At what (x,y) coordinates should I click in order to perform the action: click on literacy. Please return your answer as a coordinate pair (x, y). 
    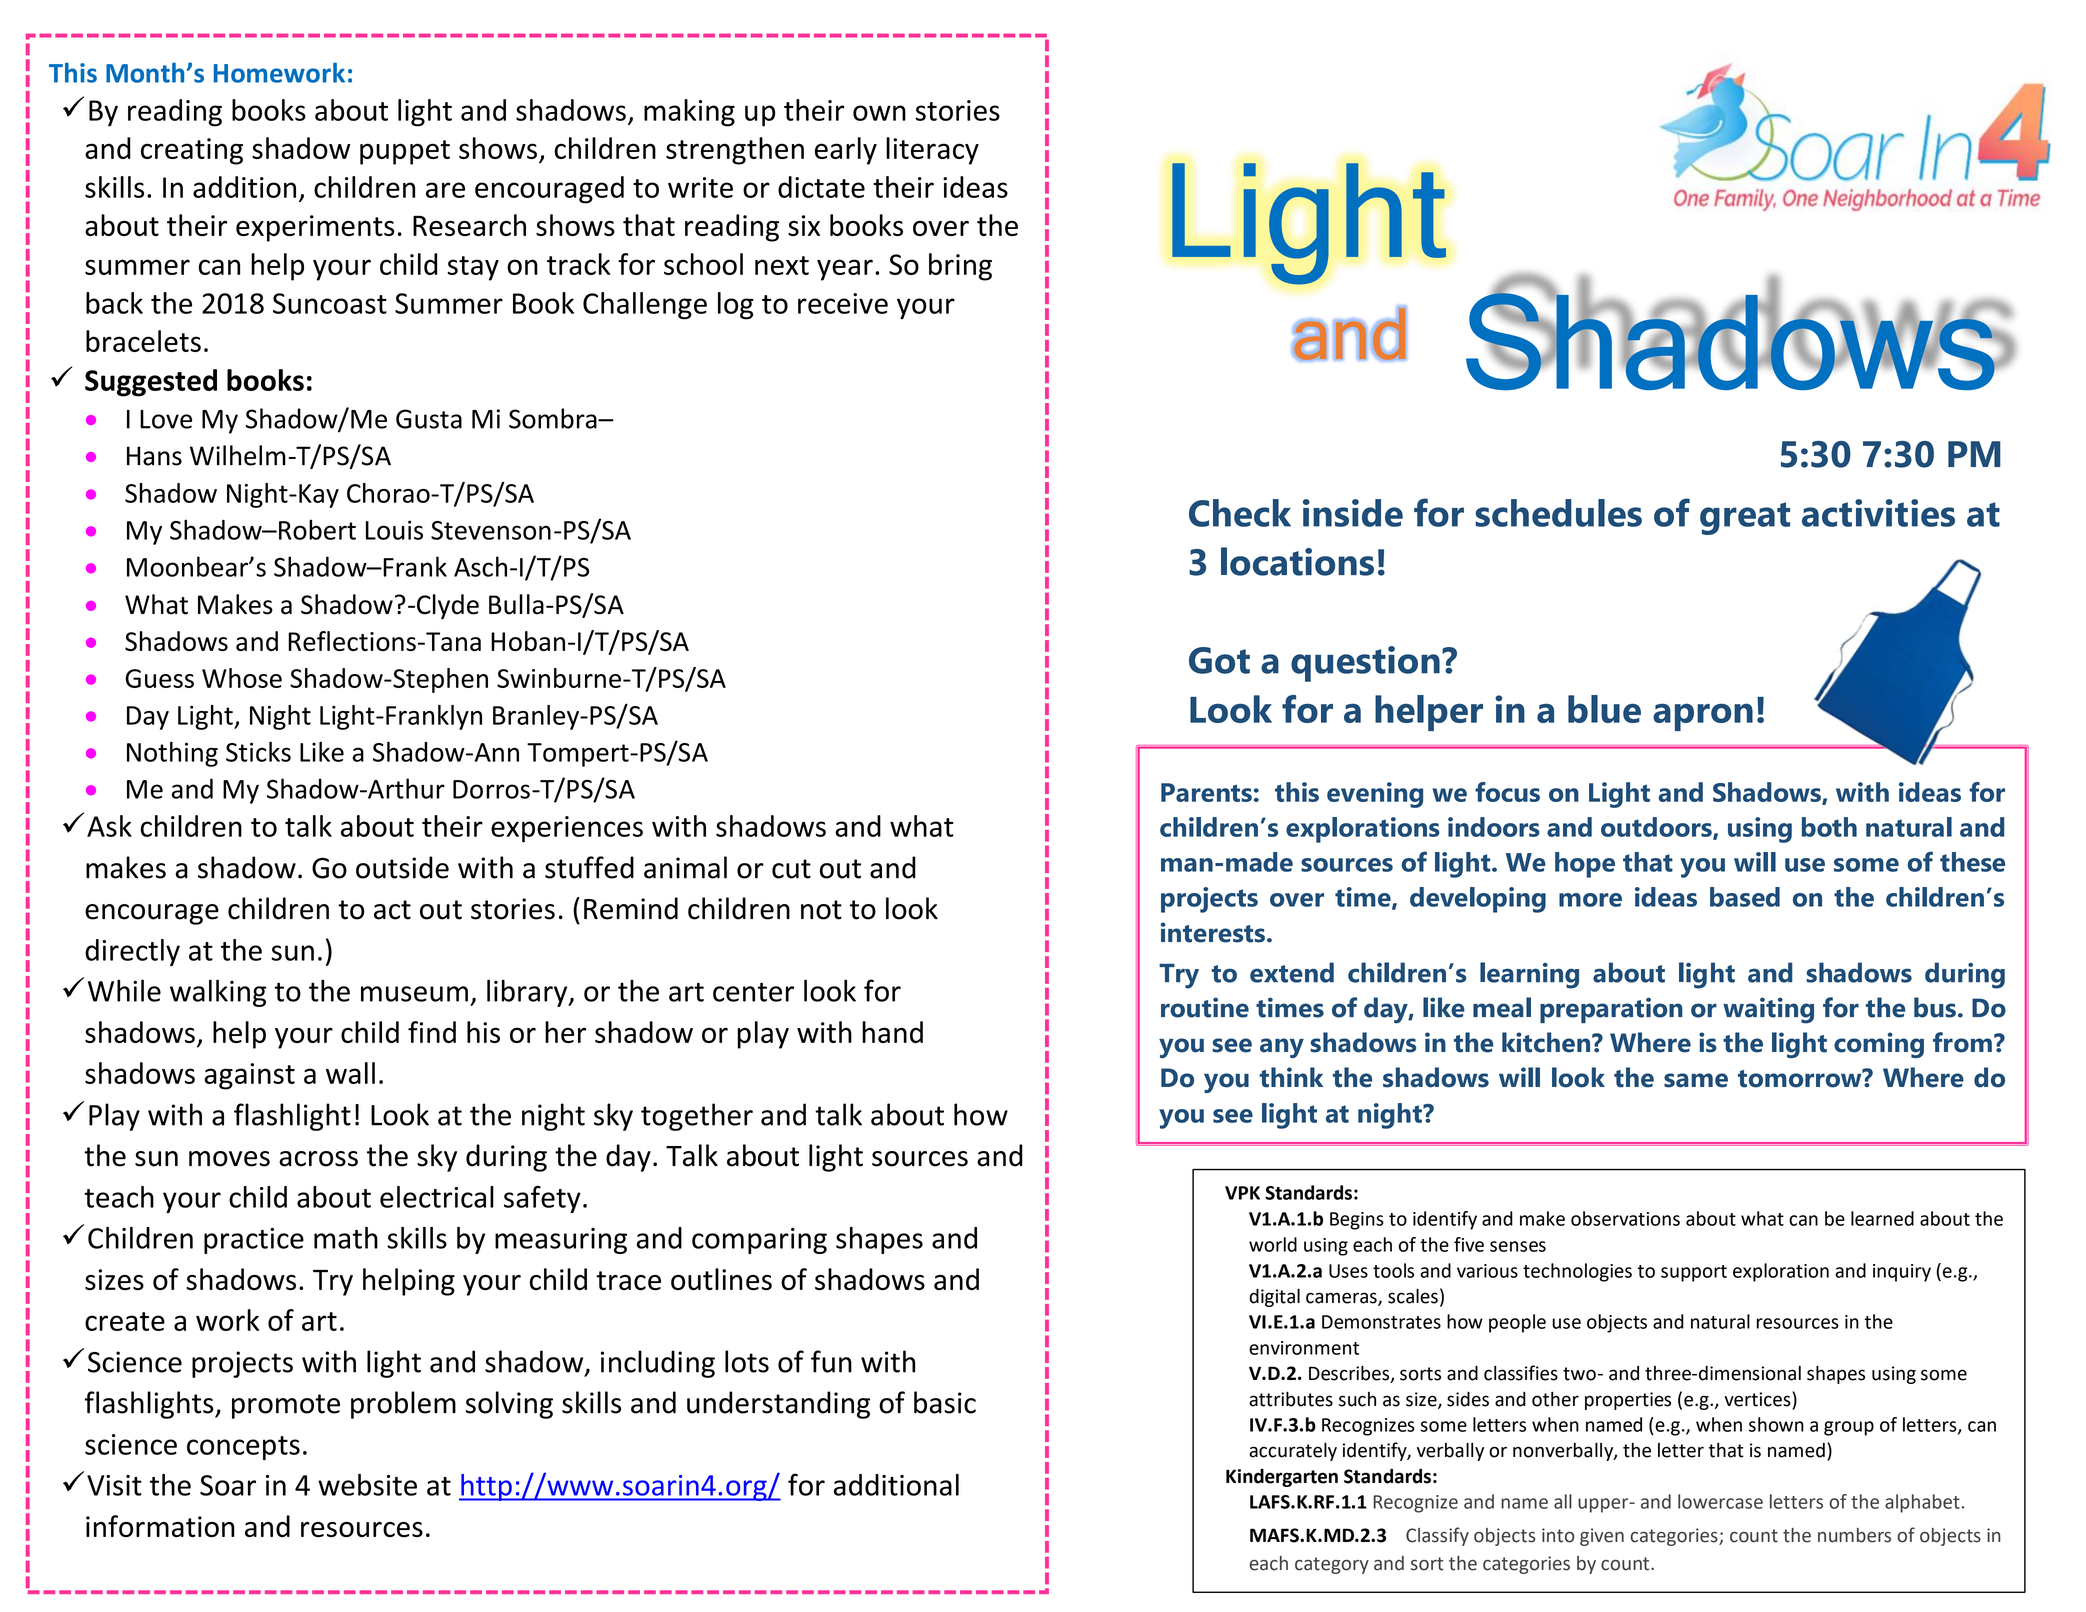
    Looking at the image, I should click on (932, 151).
